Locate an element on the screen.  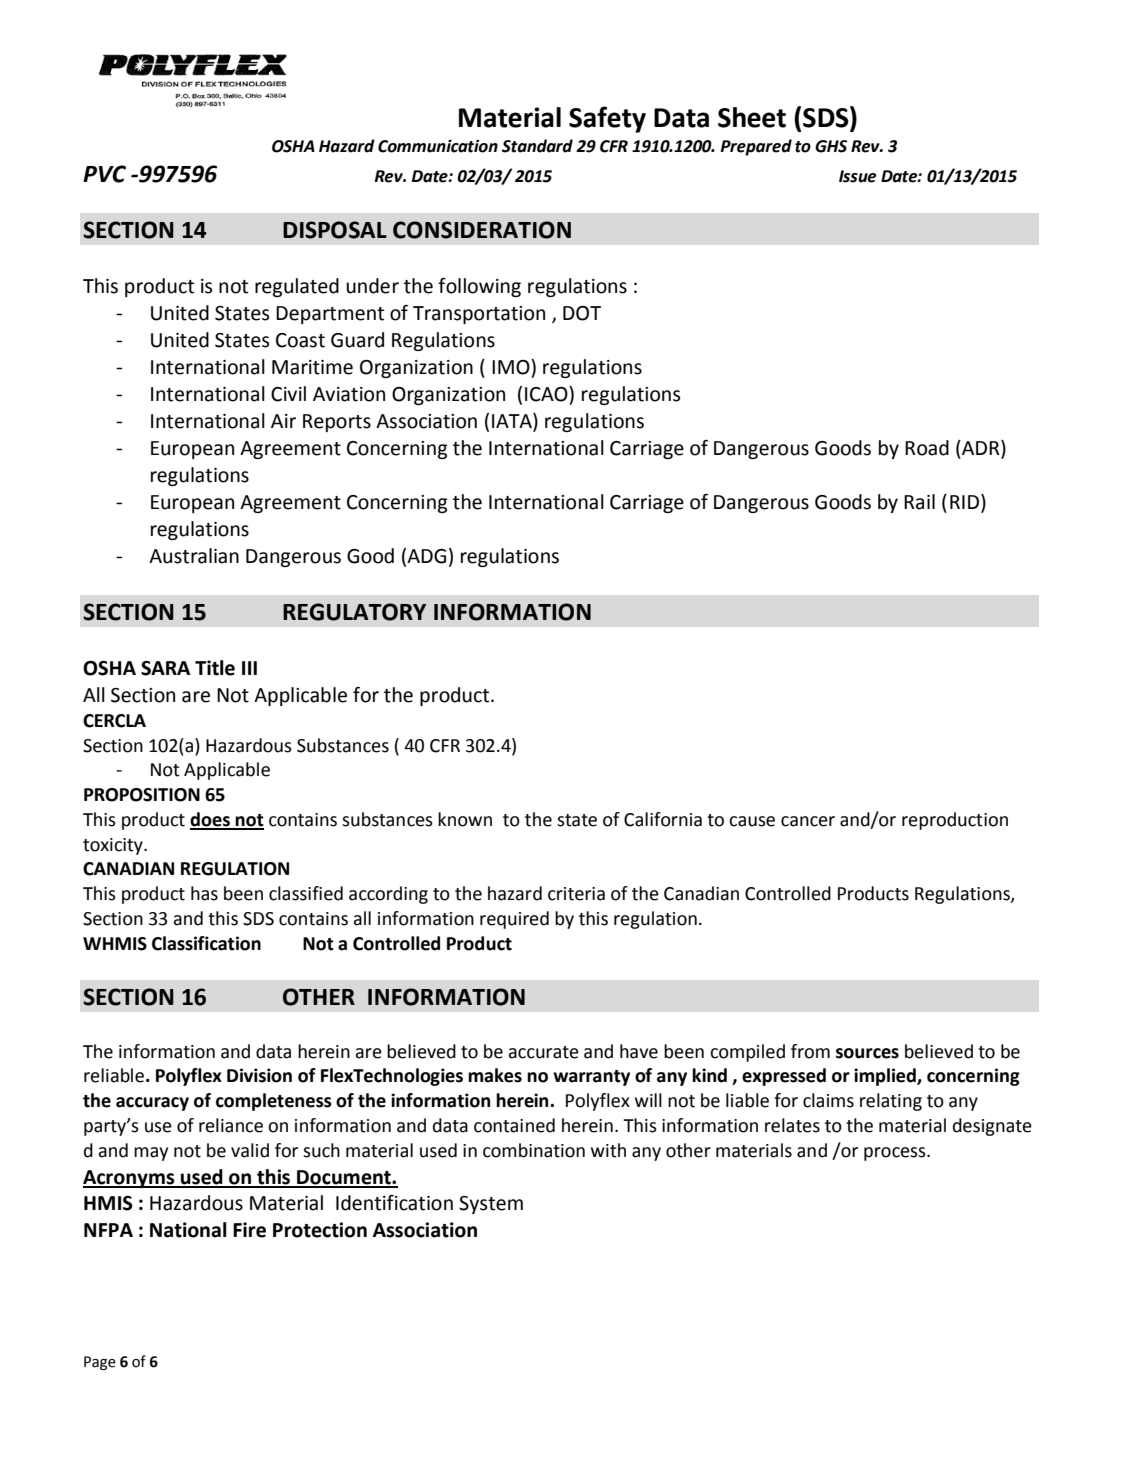
cancer is located at coordinates (808, 821).
